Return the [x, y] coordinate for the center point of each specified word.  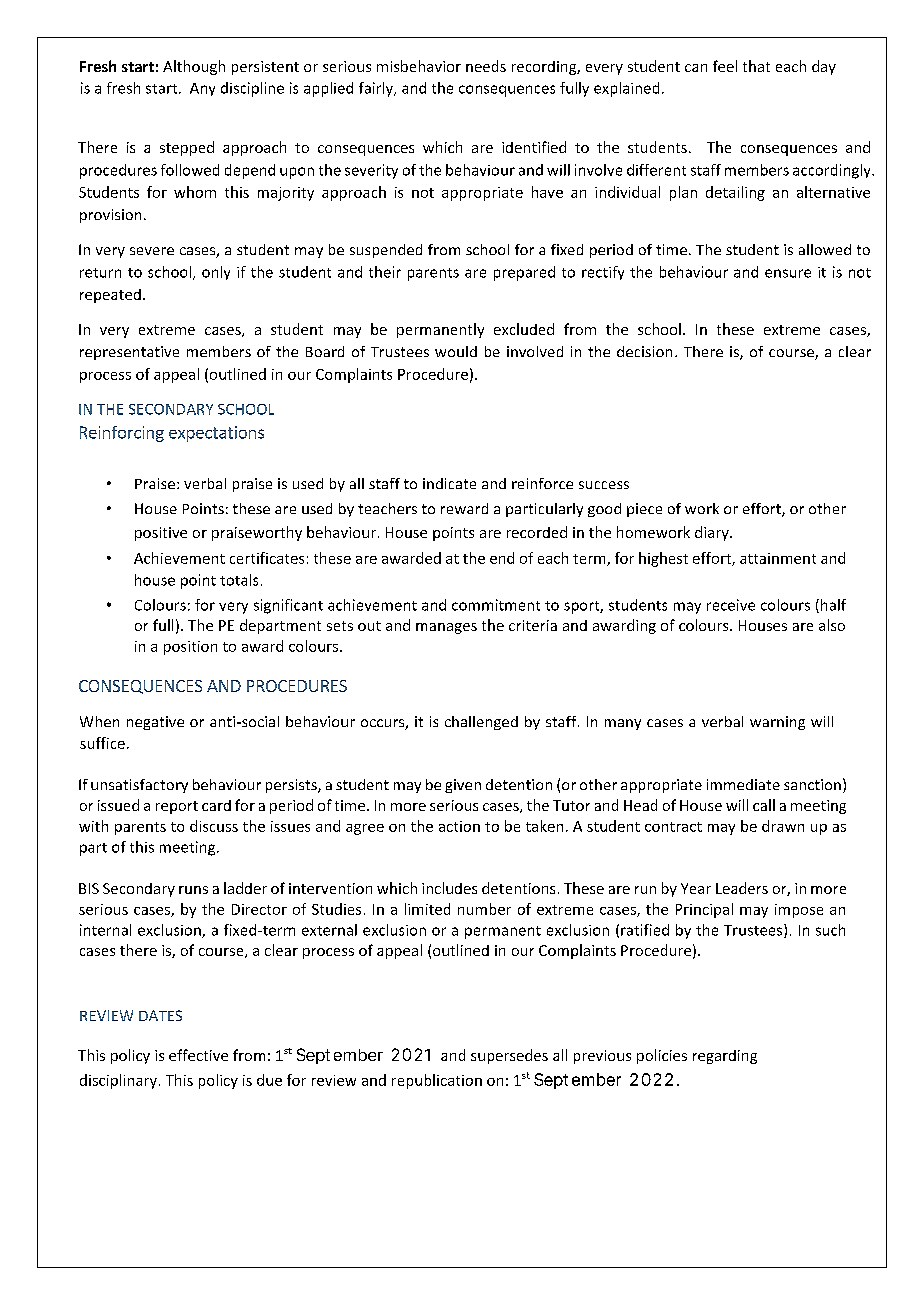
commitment [496, 605]
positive [161, 534]
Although [194, 67]
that [756, 66]
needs [486, 66]
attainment [778, 558]
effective [198, 1055]
